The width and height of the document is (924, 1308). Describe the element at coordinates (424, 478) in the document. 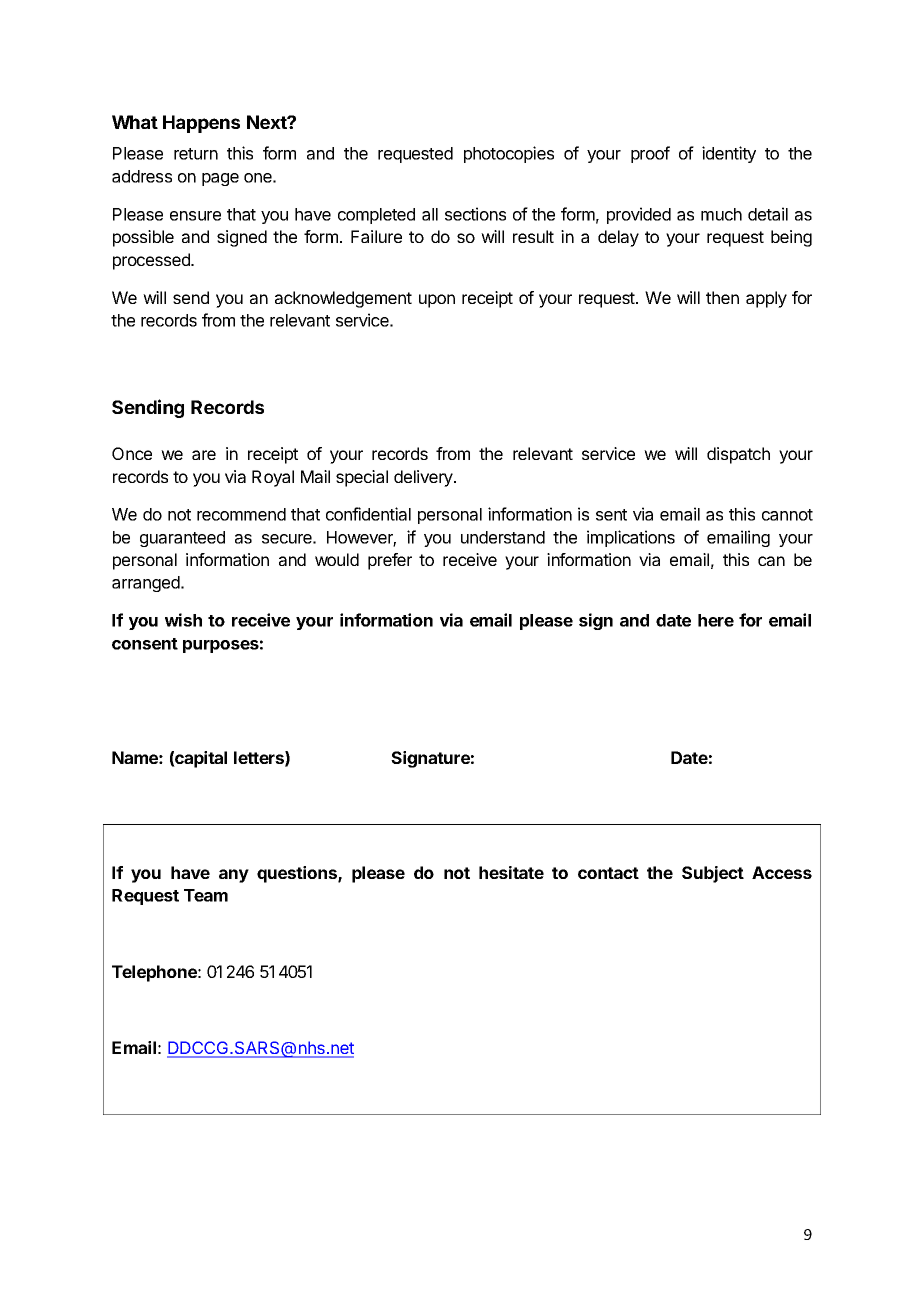

I see `delivery` at that location.
